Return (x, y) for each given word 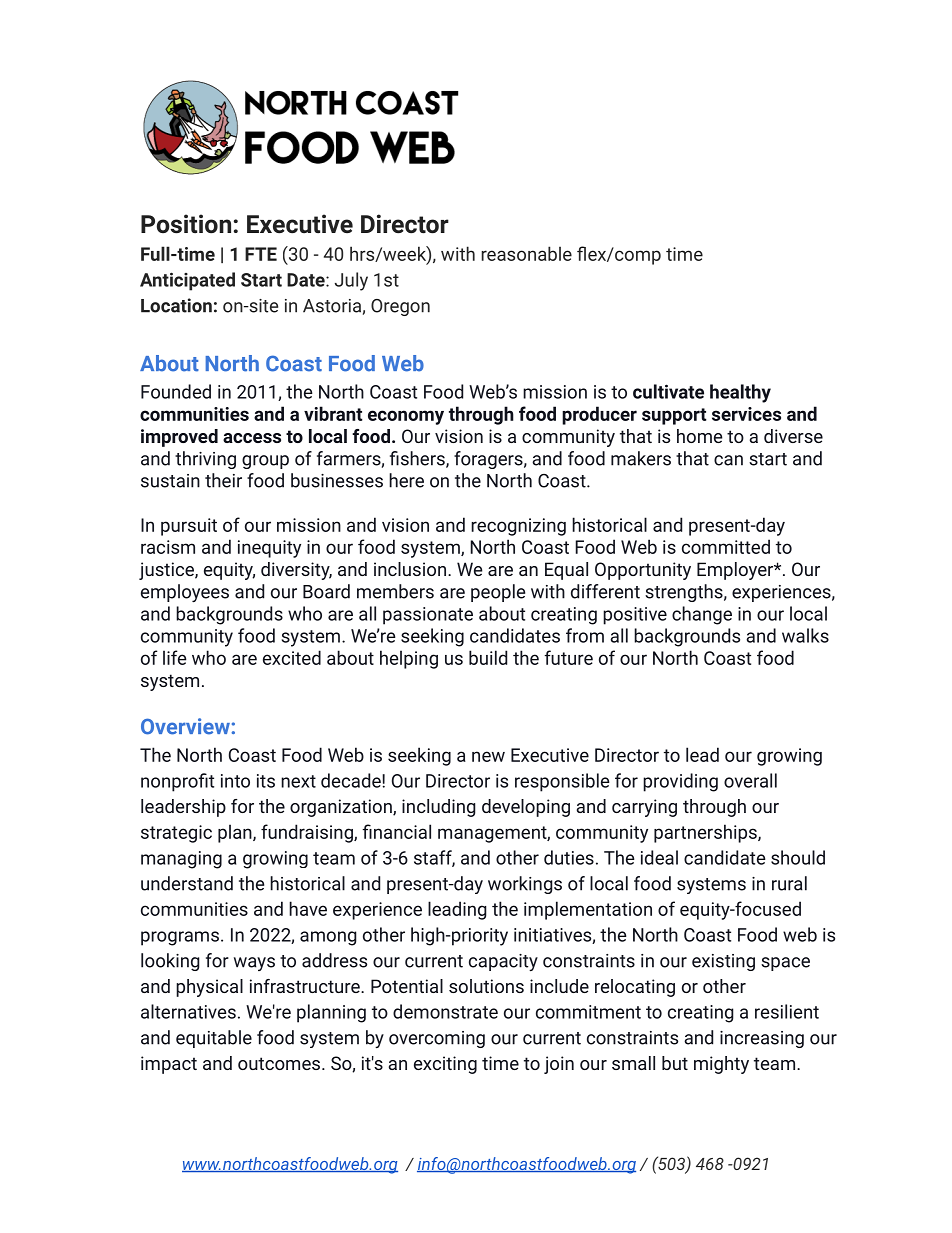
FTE (261, 254)
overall (750, 780)
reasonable (526, 253)
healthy (740, 393)
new (488, 756)
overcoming (437, 1039)
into (235, 781)
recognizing (518, 527)
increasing (762, 1039)
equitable (214, 1039)
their (223, 480)
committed (726, 546)
